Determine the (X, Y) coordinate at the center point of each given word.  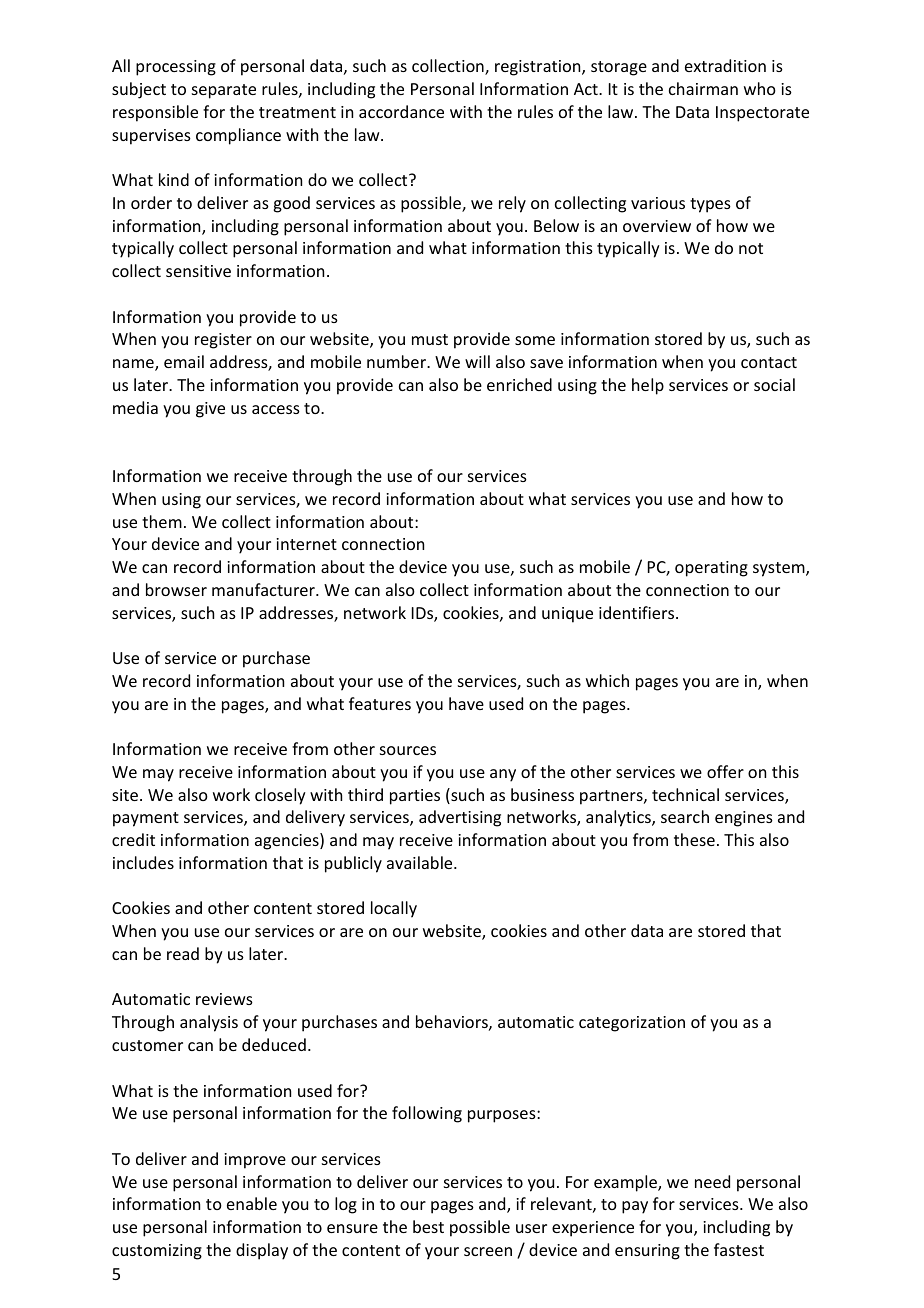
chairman (703, 88)
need (712, 1181)
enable (252, 1203)
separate (224, 91)
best (428, 1226)
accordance (401, 111)
